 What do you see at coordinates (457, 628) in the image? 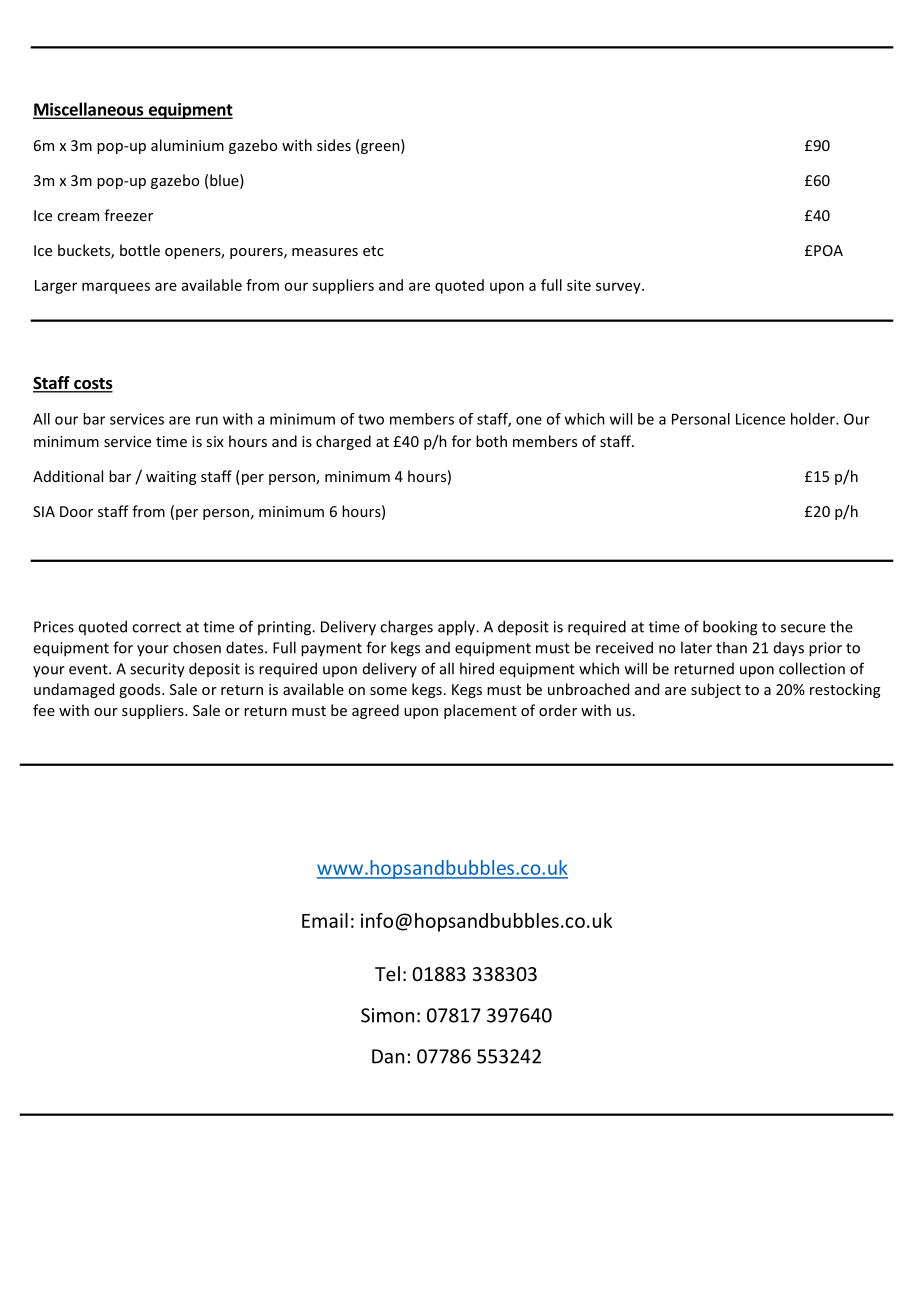
I see `apply` at bounding box center [457, 628].
